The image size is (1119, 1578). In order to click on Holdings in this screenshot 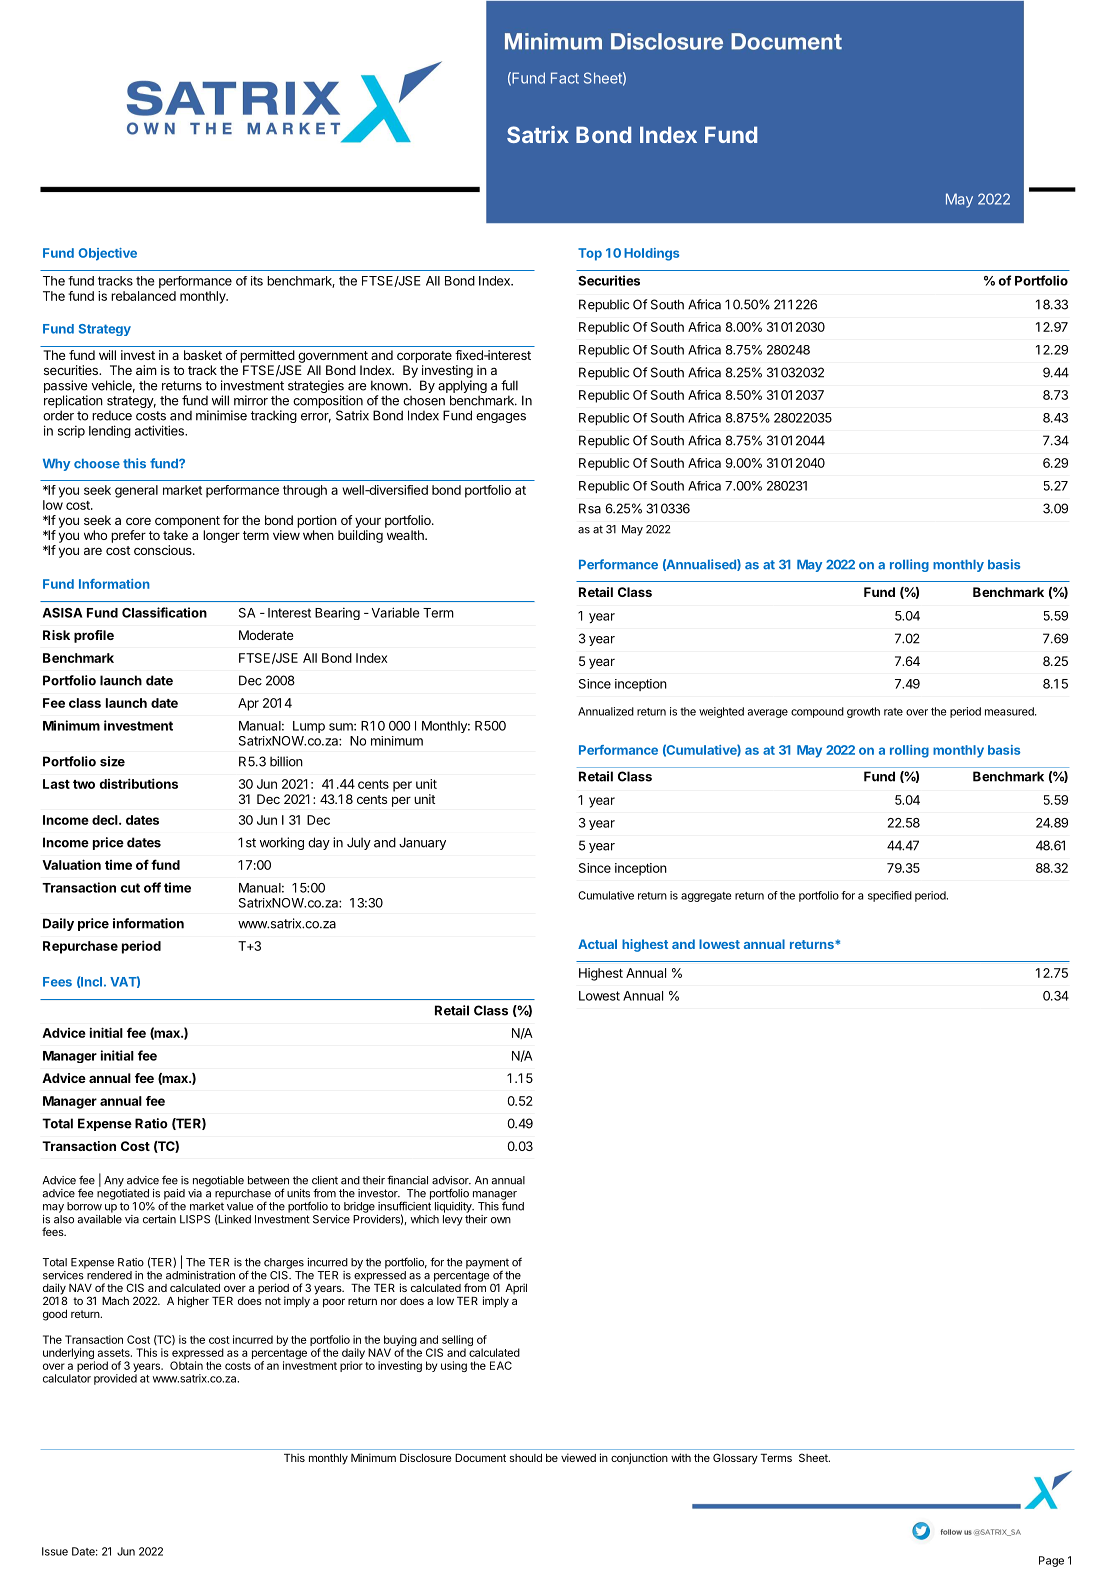, I will do `click(651, 254)`.
